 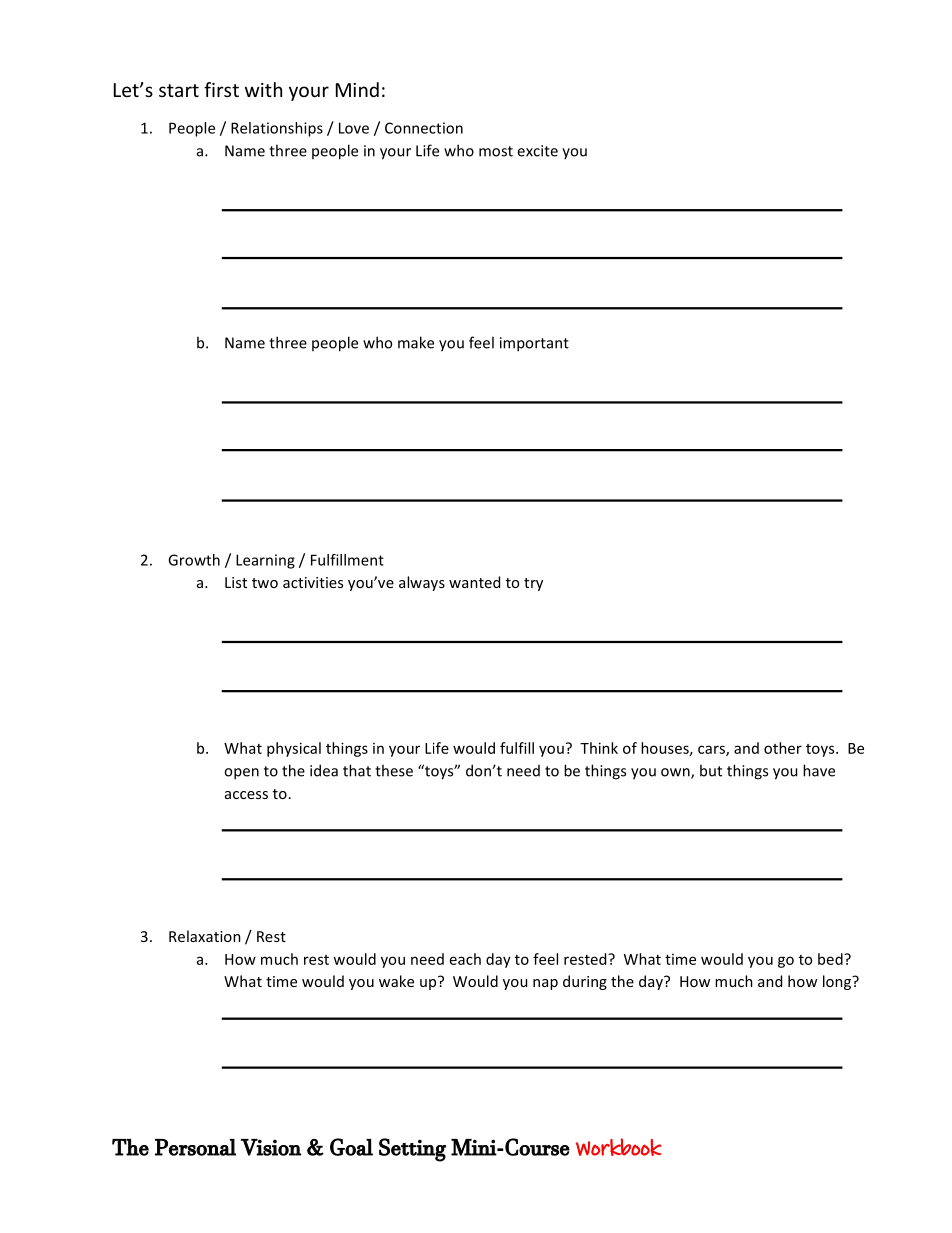 I want to click on excite, so click(x=537, y=151).
